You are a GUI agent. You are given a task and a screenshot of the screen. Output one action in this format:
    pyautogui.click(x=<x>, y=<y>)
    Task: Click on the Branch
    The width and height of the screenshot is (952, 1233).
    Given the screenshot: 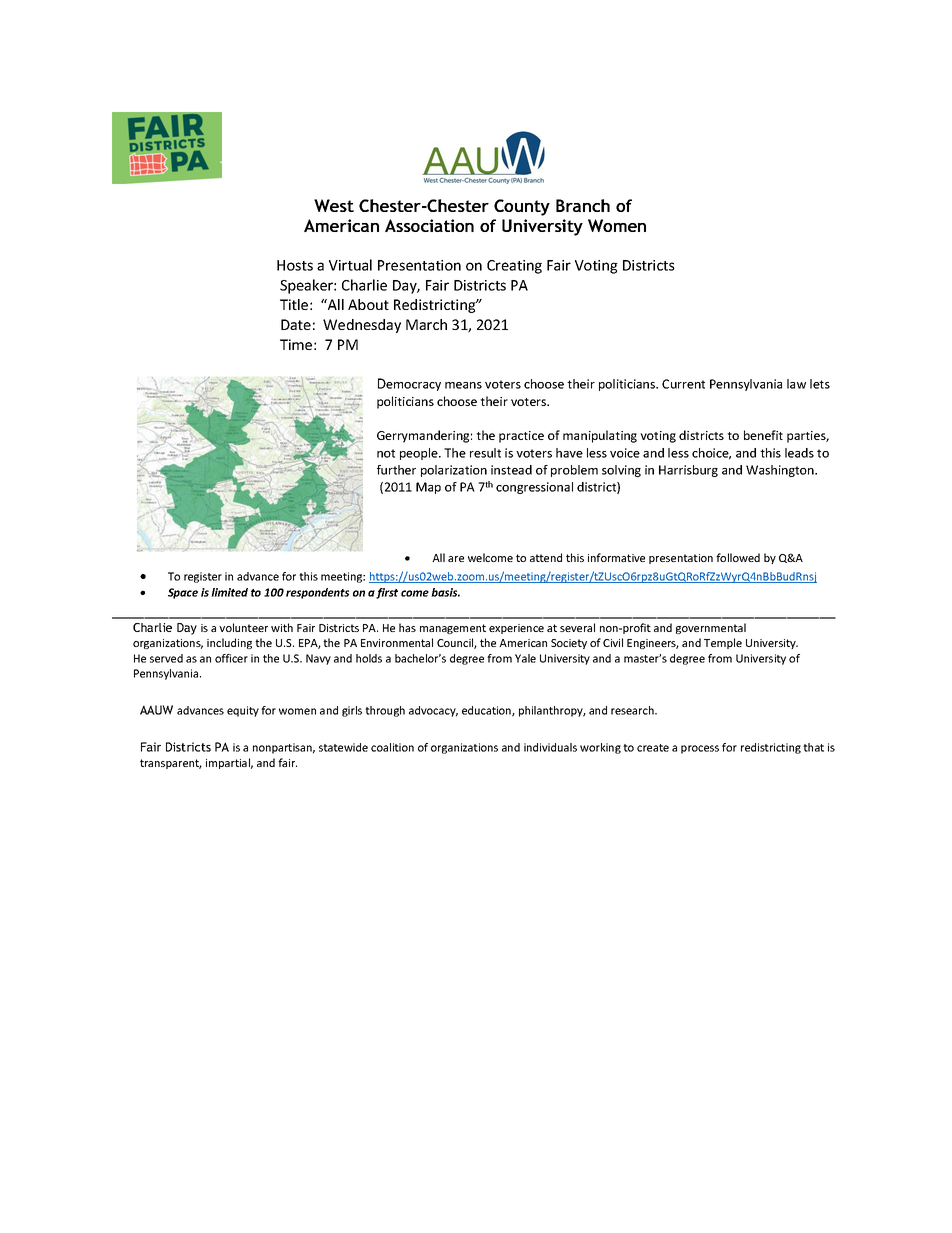 What is the action you would take?
    pyautogui.click(x=583, y=205)
